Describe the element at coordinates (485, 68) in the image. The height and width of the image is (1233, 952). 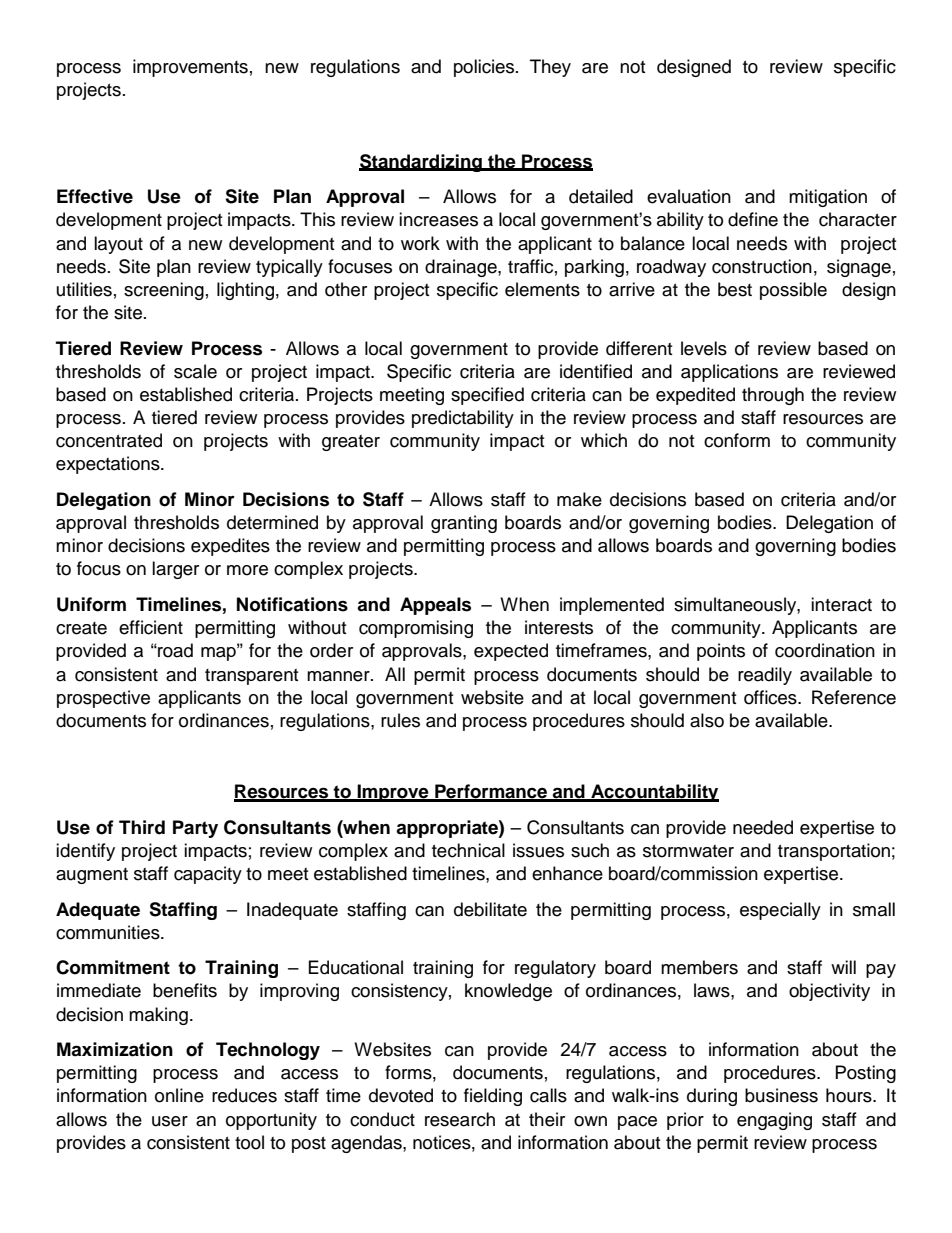
I see `policies` at that location.
